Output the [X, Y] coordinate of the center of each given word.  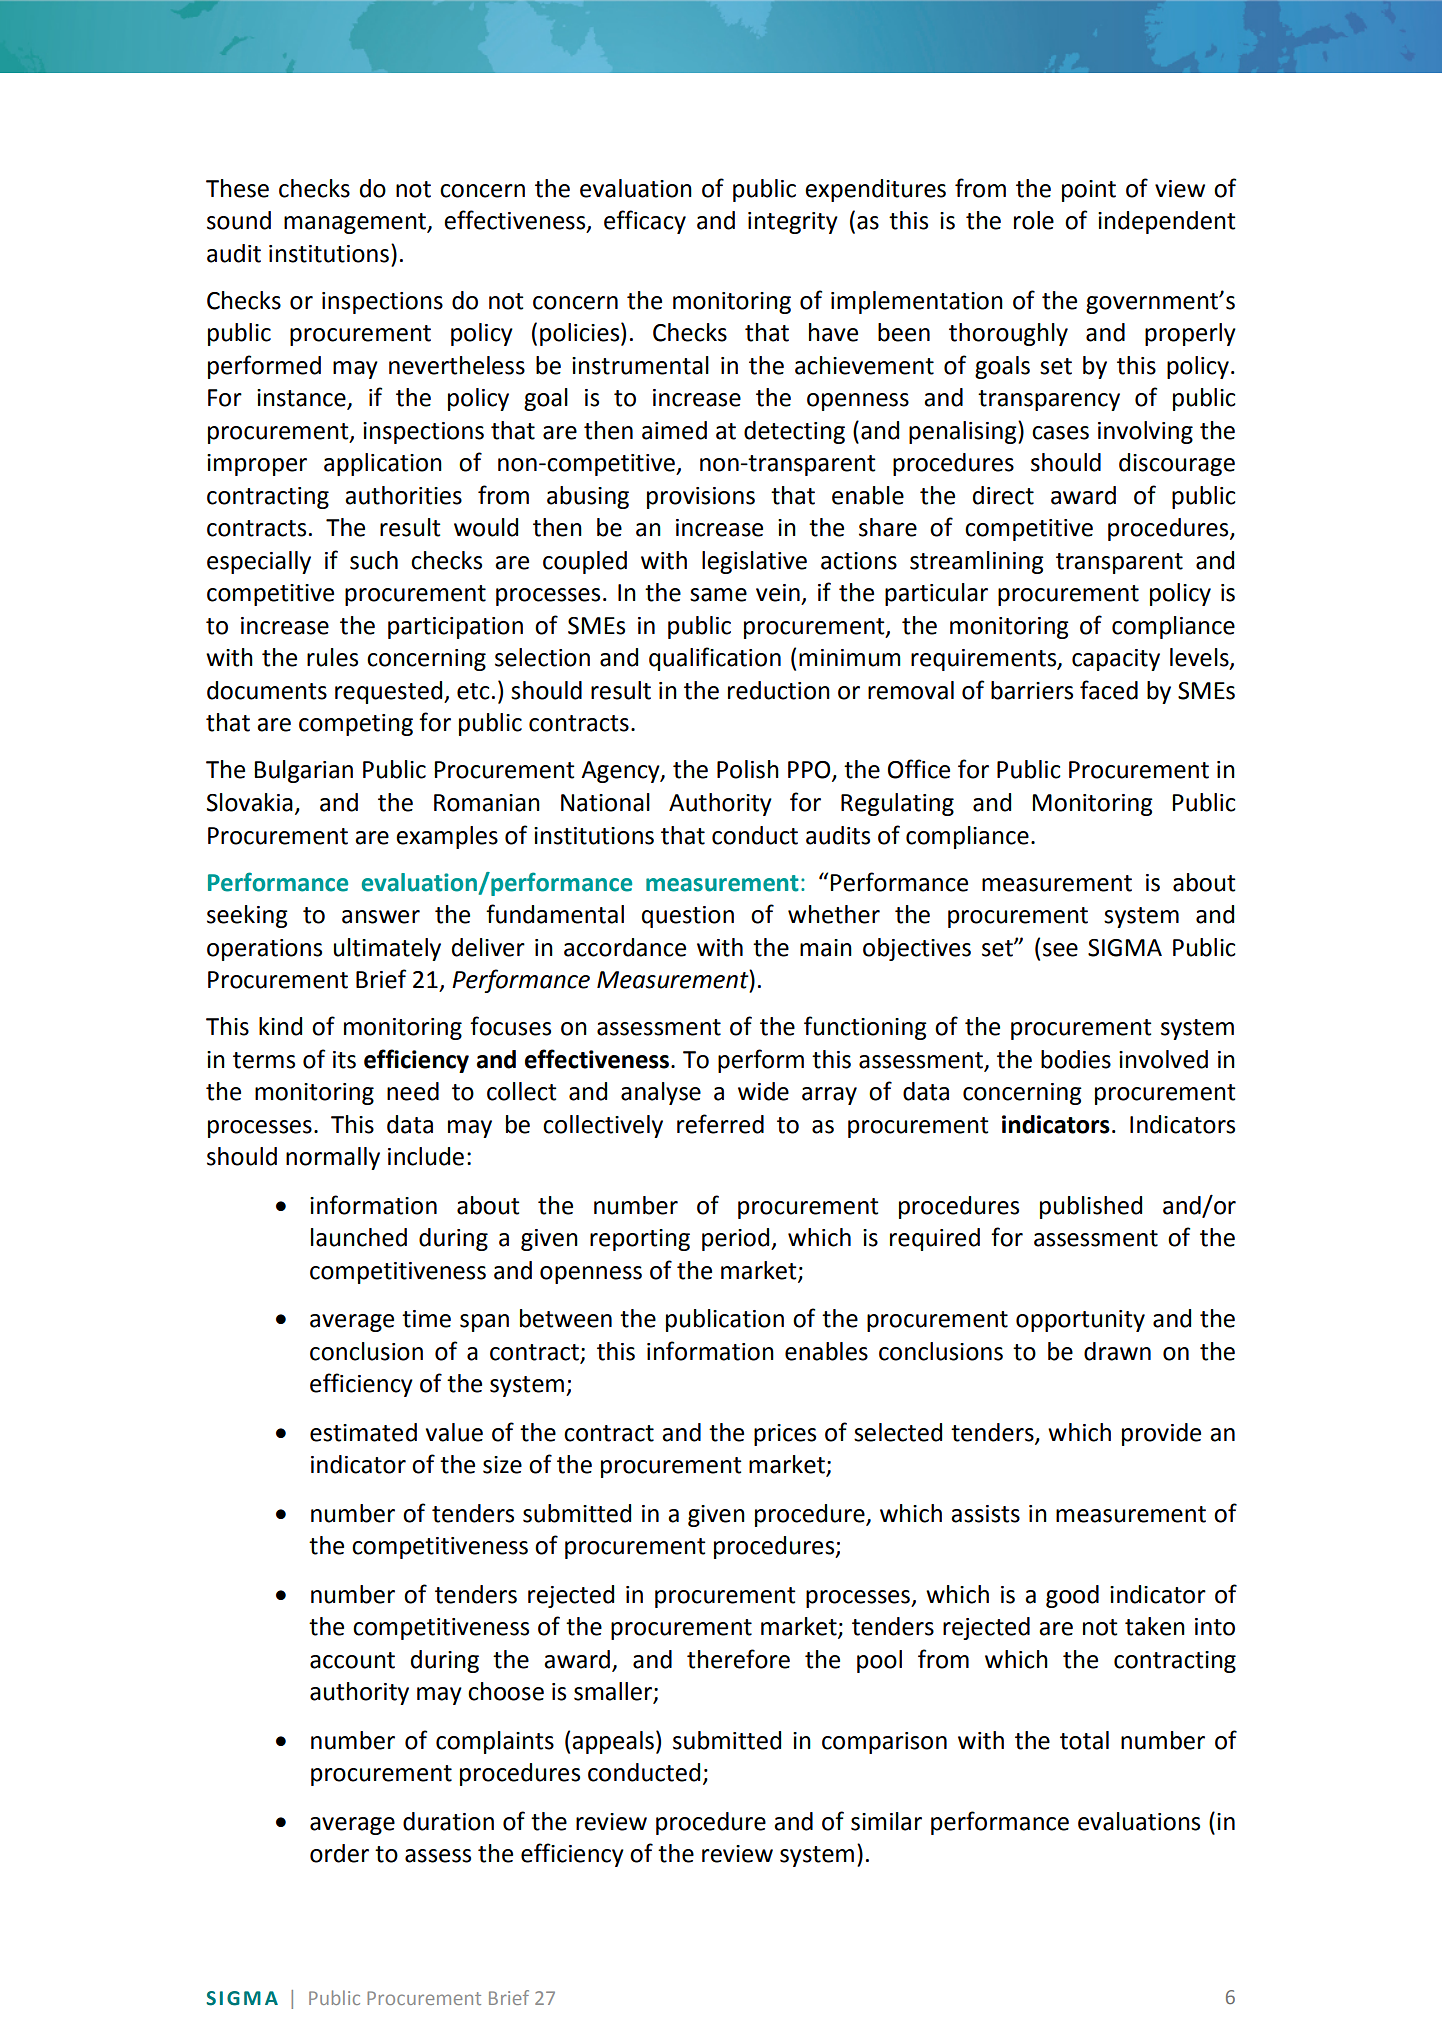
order [339, 1853]
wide [763, 1091]
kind [280, 1026]
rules [332, 657]
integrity [793, 223]
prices [785, 1435]
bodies [1076, 1059]
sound [239, 220]
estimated [363, 1432]
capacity [1116, 660]
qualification [715, 659]
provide [1161, 1434]
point [1089, 191]
